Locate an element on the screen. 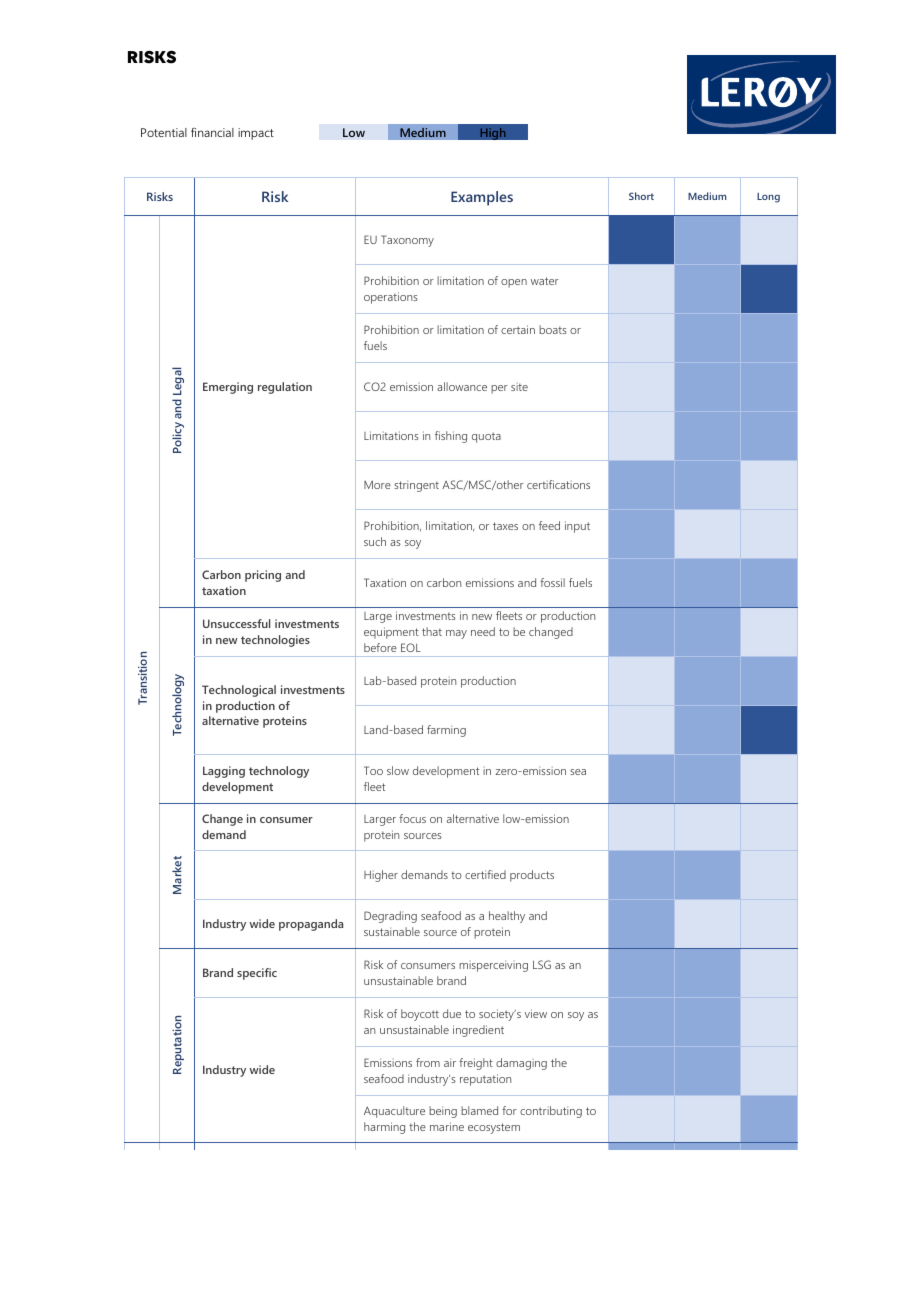 This screenshot has width=924, height=1307. boats is located at coordinates (553, 329).
